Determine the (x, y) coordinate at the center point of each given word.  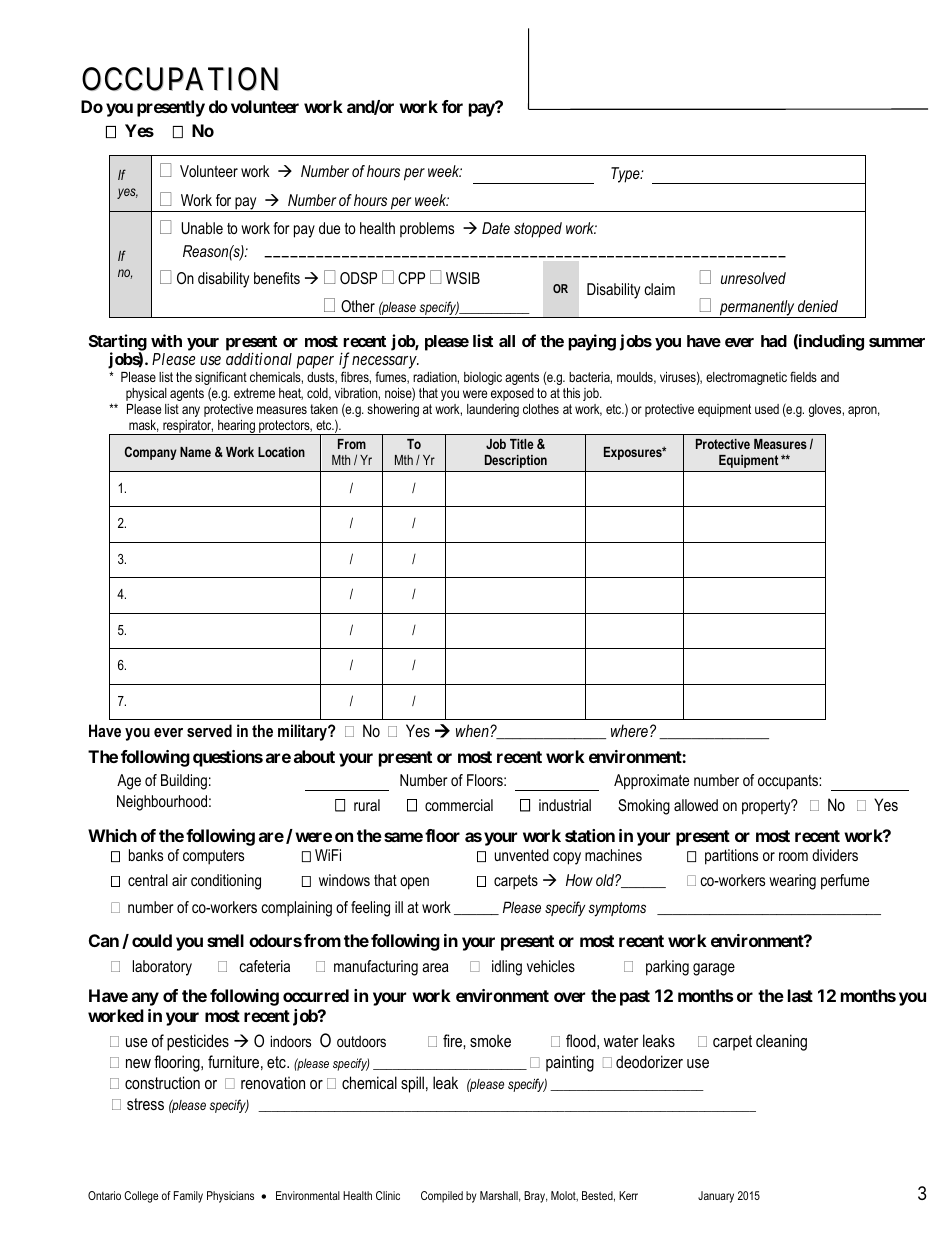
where (629, 730)
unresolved (753, 278)
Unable (202, 228)
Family (188, 1197)
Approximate (651, 782)
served (209, 730)
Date (496, 228)
